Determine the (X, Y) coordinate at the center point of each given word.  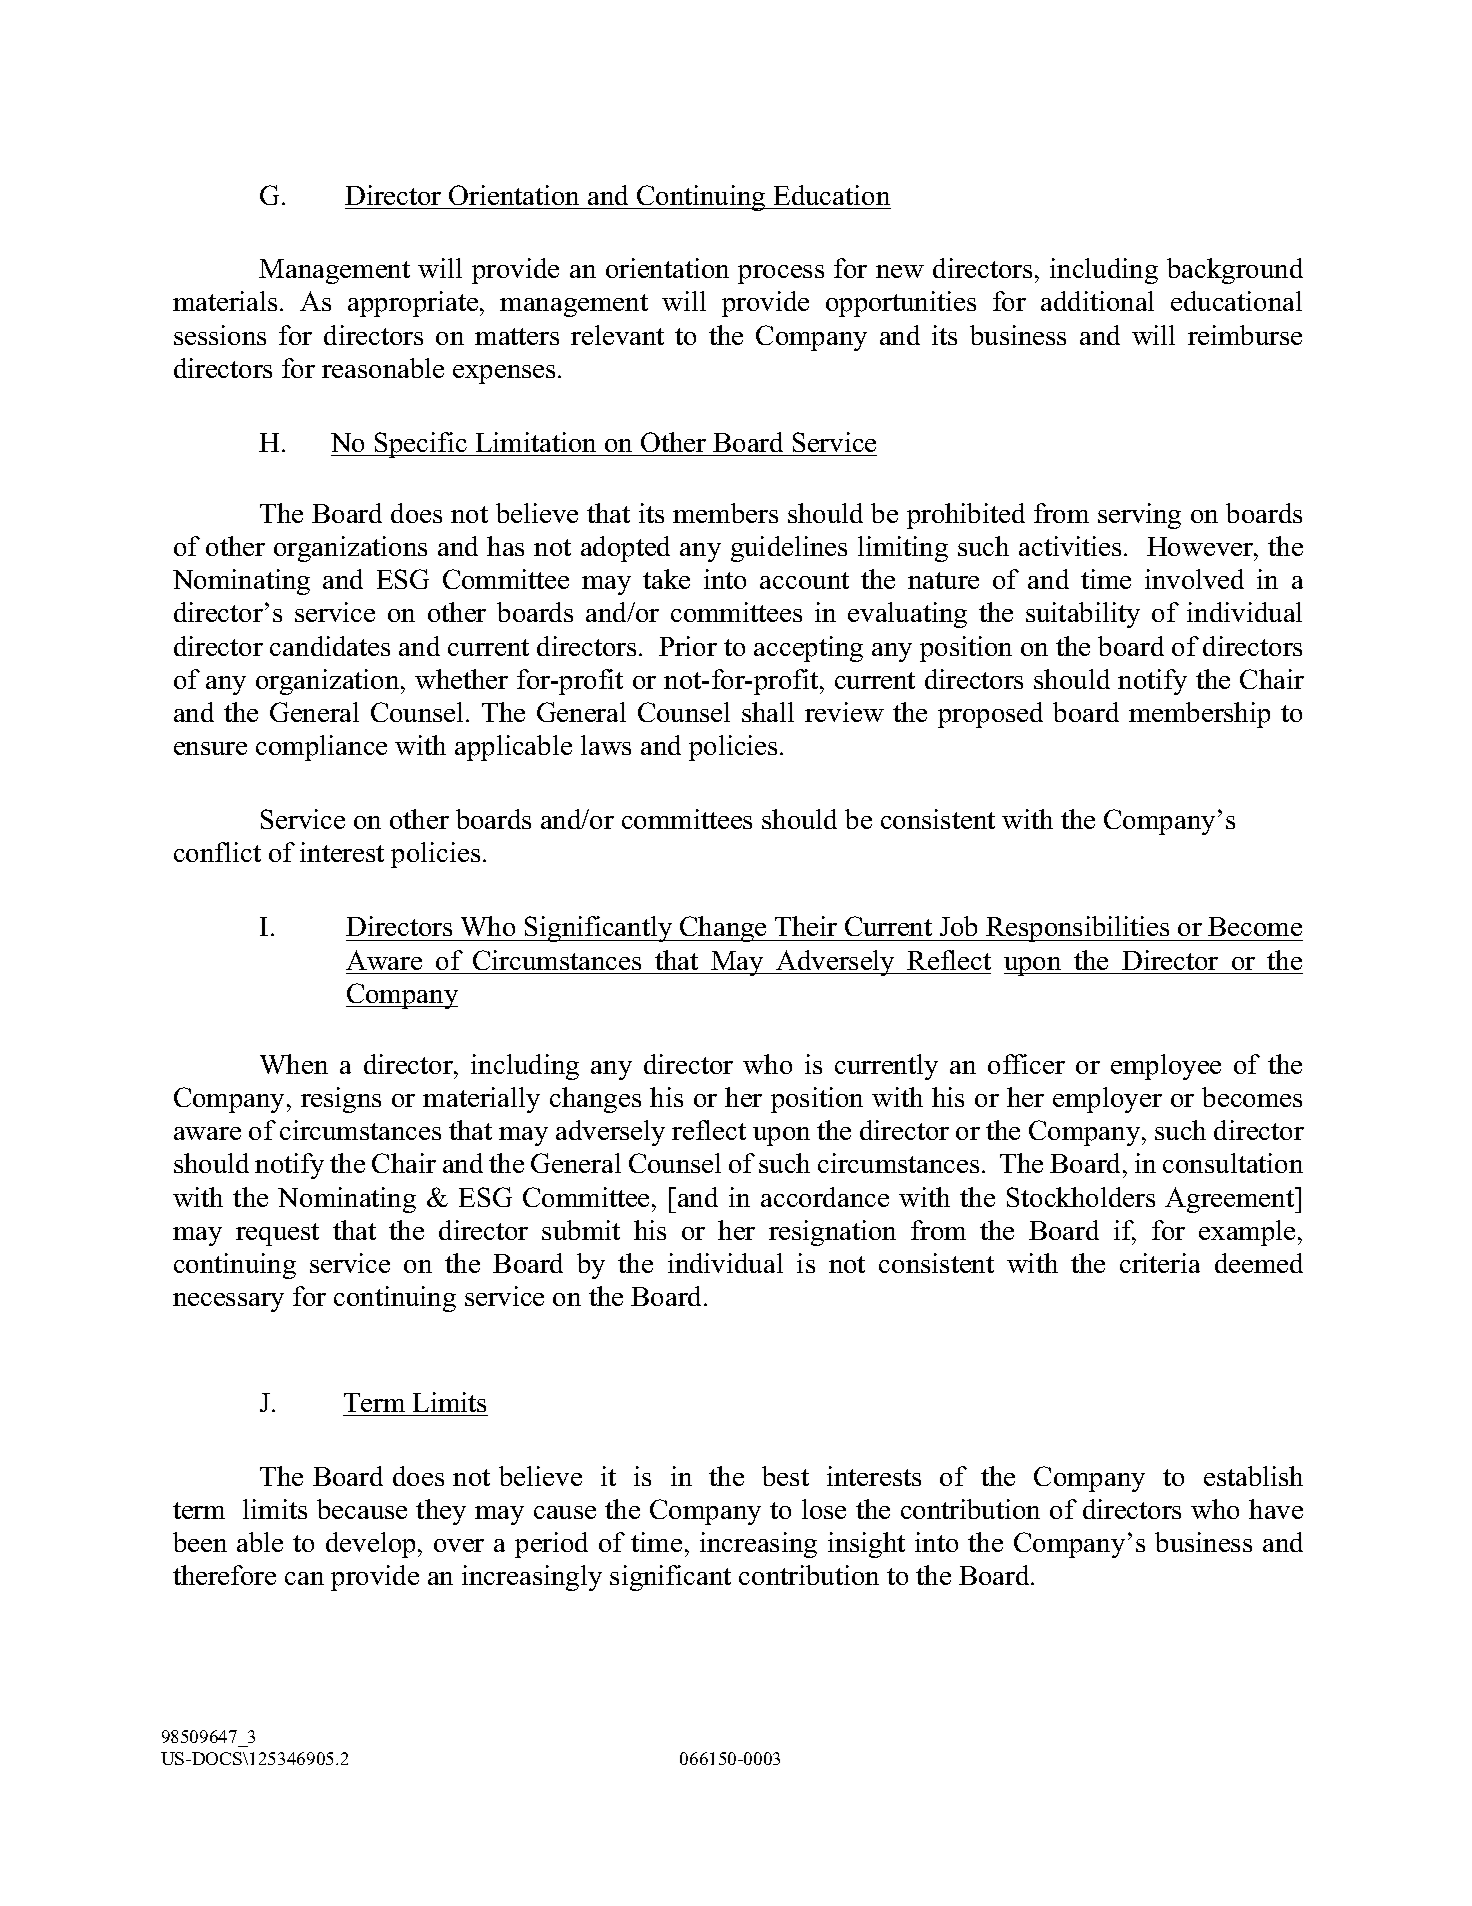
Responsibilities (1078, 929)
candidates (330, 646)
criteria (1160, 1263)
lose (824, 1509)
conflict (217, 852)
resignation (832, 1233)
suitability (1083, 615)
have (1276, 1509)
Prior (688, 646)
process (781, 274)
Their (806, 926)
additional (1097, 301)
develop (370, 1545)
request (277, 1234)
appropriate (414, 304)
